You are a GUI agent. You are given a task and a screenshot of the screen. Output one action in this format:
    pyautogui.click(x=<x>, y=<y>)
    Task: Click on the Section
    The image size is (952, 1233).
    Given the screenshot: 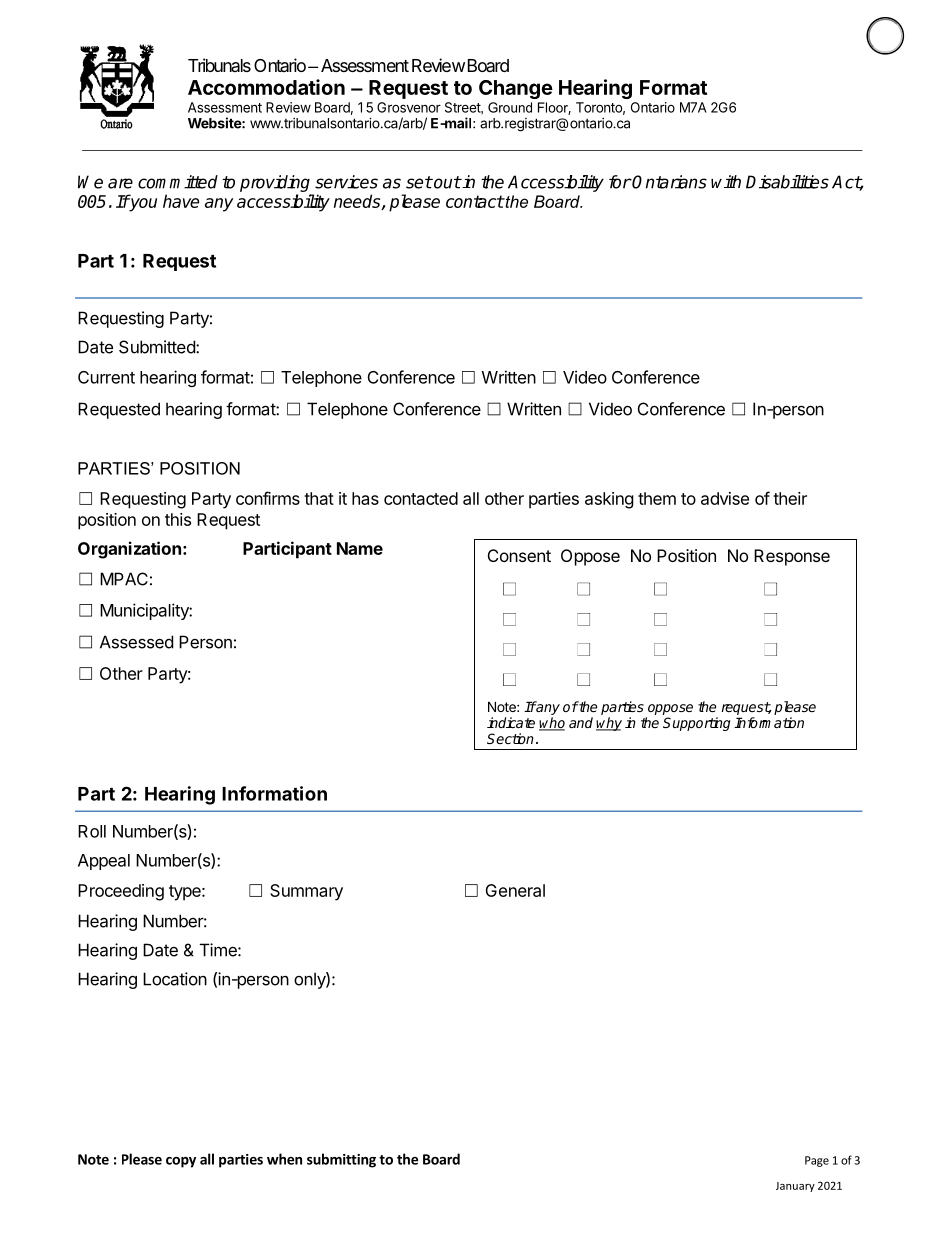 What is the action you would take?
    pyautogui.click(x=510, y=738)
